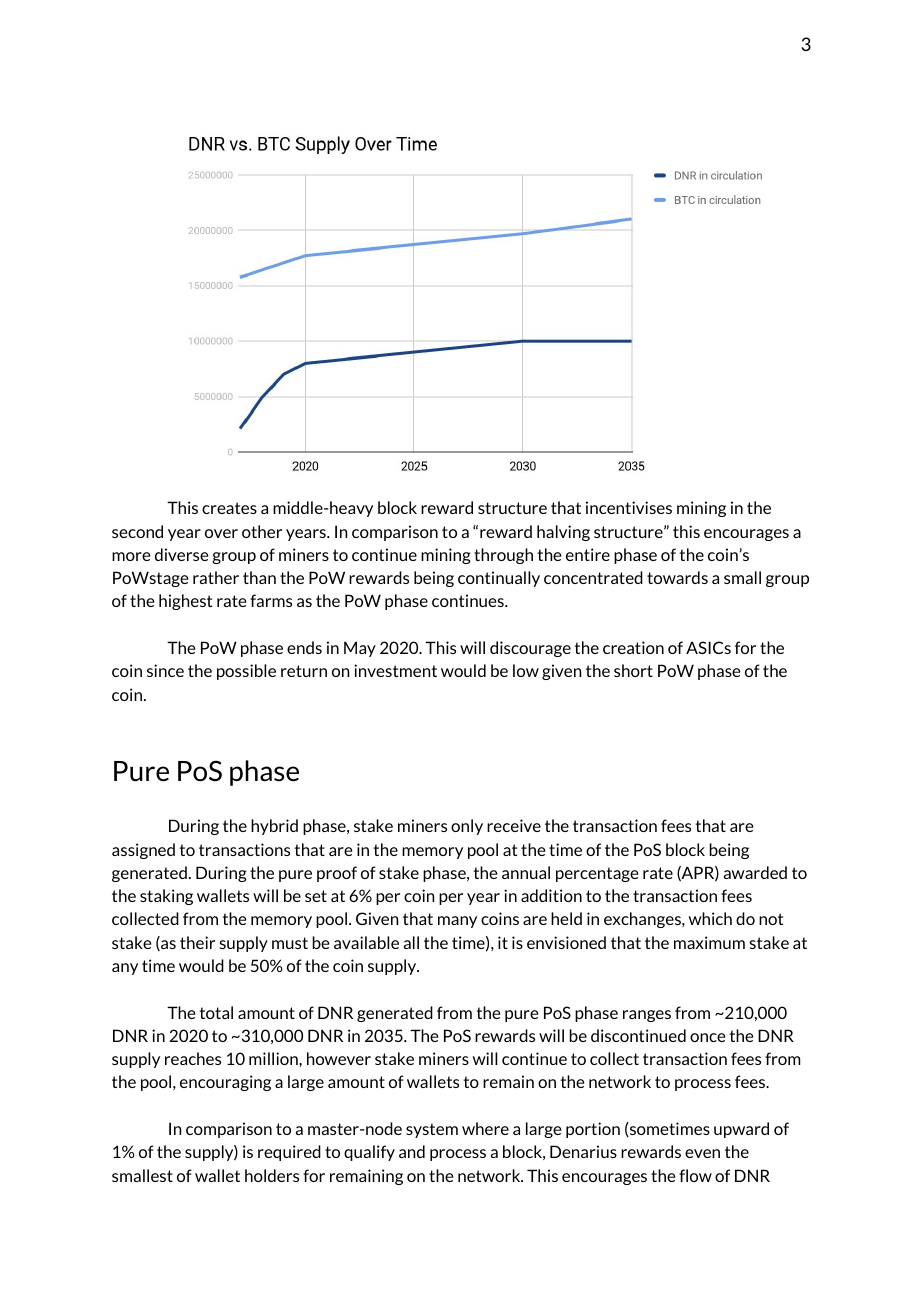 The height and width of the page is (1308, 924). I want to click on over, so click(221, 533).
